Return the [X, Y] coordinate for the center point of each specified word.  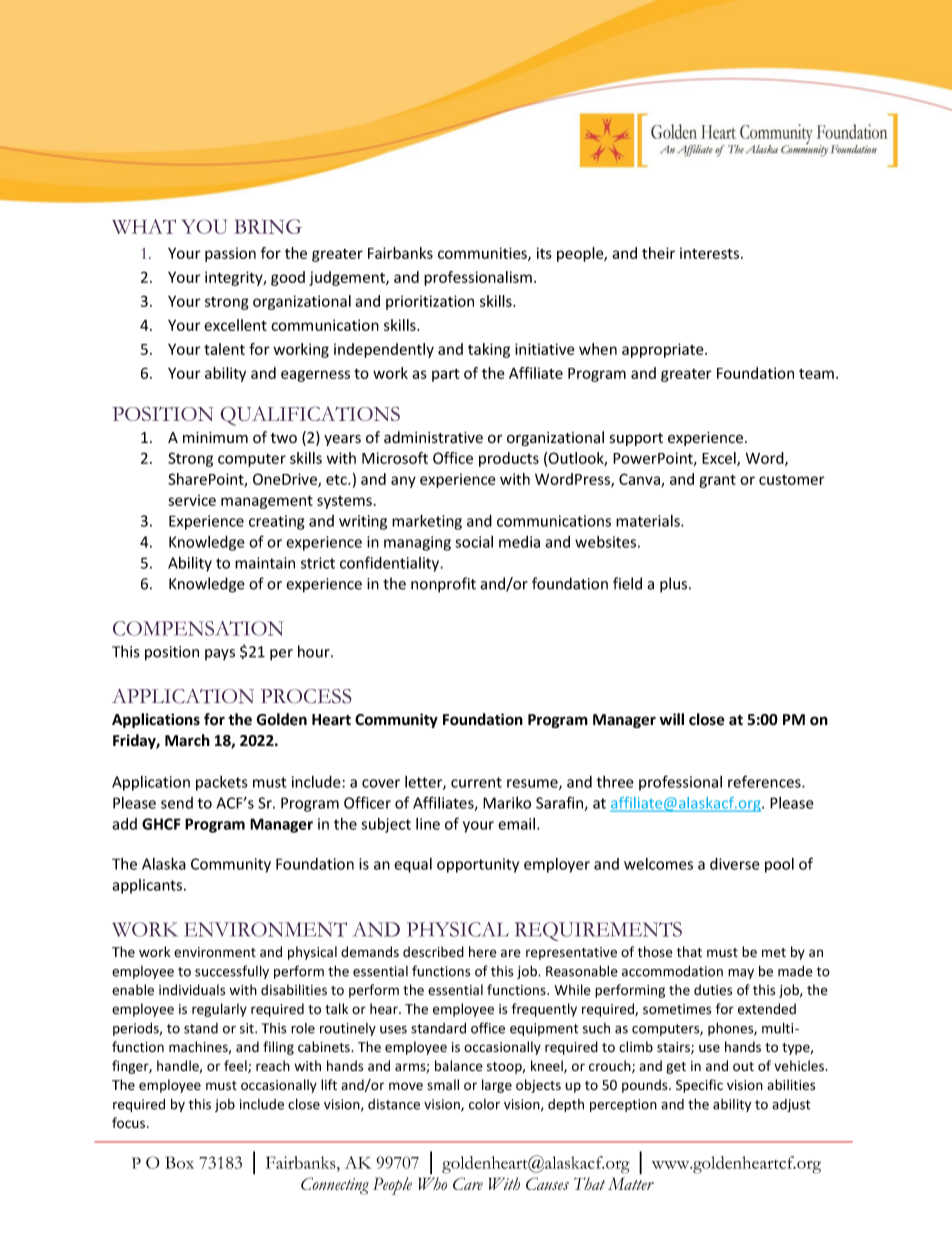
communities [483, 254]
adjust [791, 1105]
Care [468, 1183]
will [672, 719]
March [187, 740]
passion [230, 254]
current [476, 782]
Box [179, 1162]
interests [711, 253]
